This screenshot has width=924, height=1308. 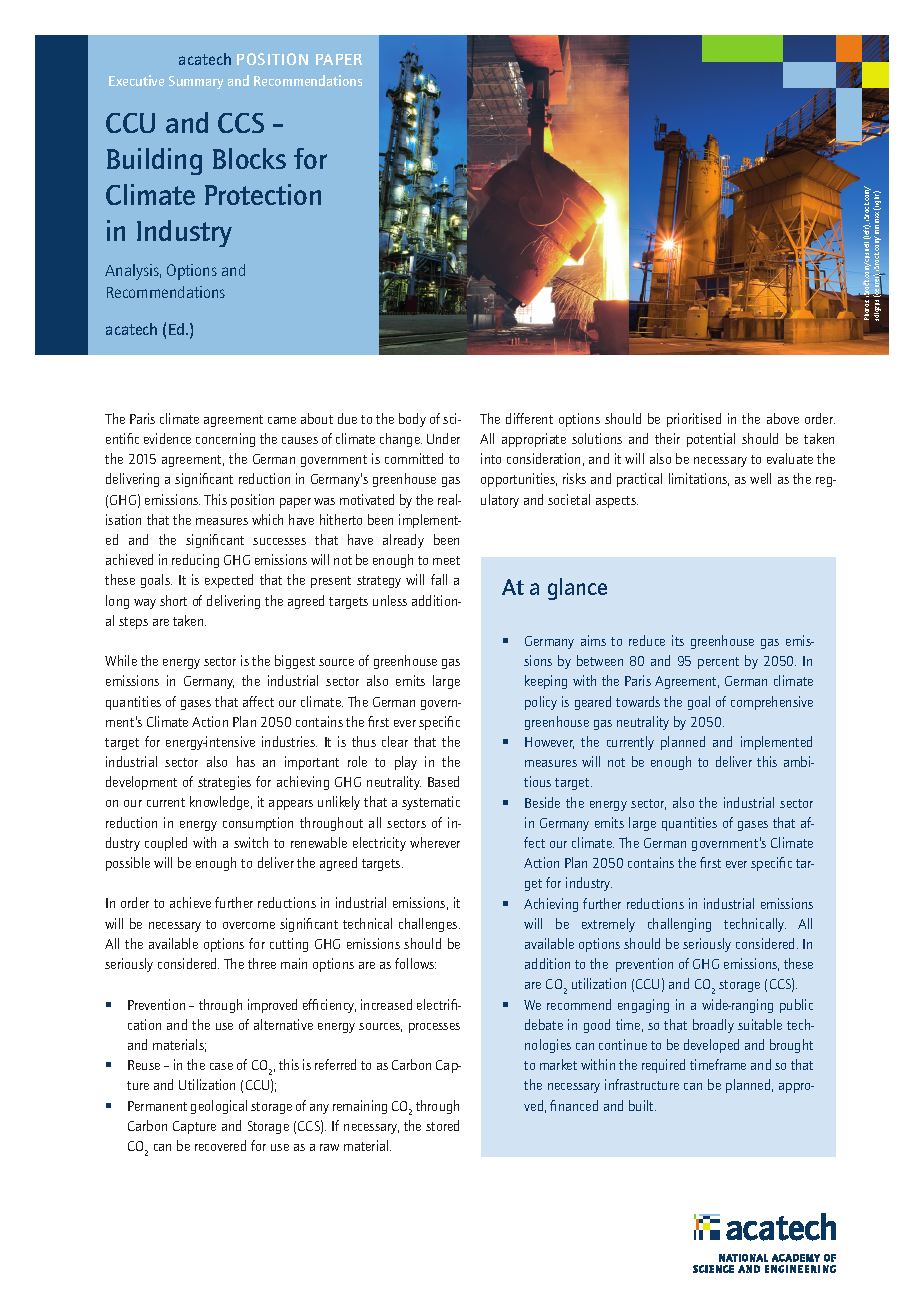 What do you see at coordinates (249, 158) in the screenshot?
I see `Blocks` at bounding box center [249, 158].
